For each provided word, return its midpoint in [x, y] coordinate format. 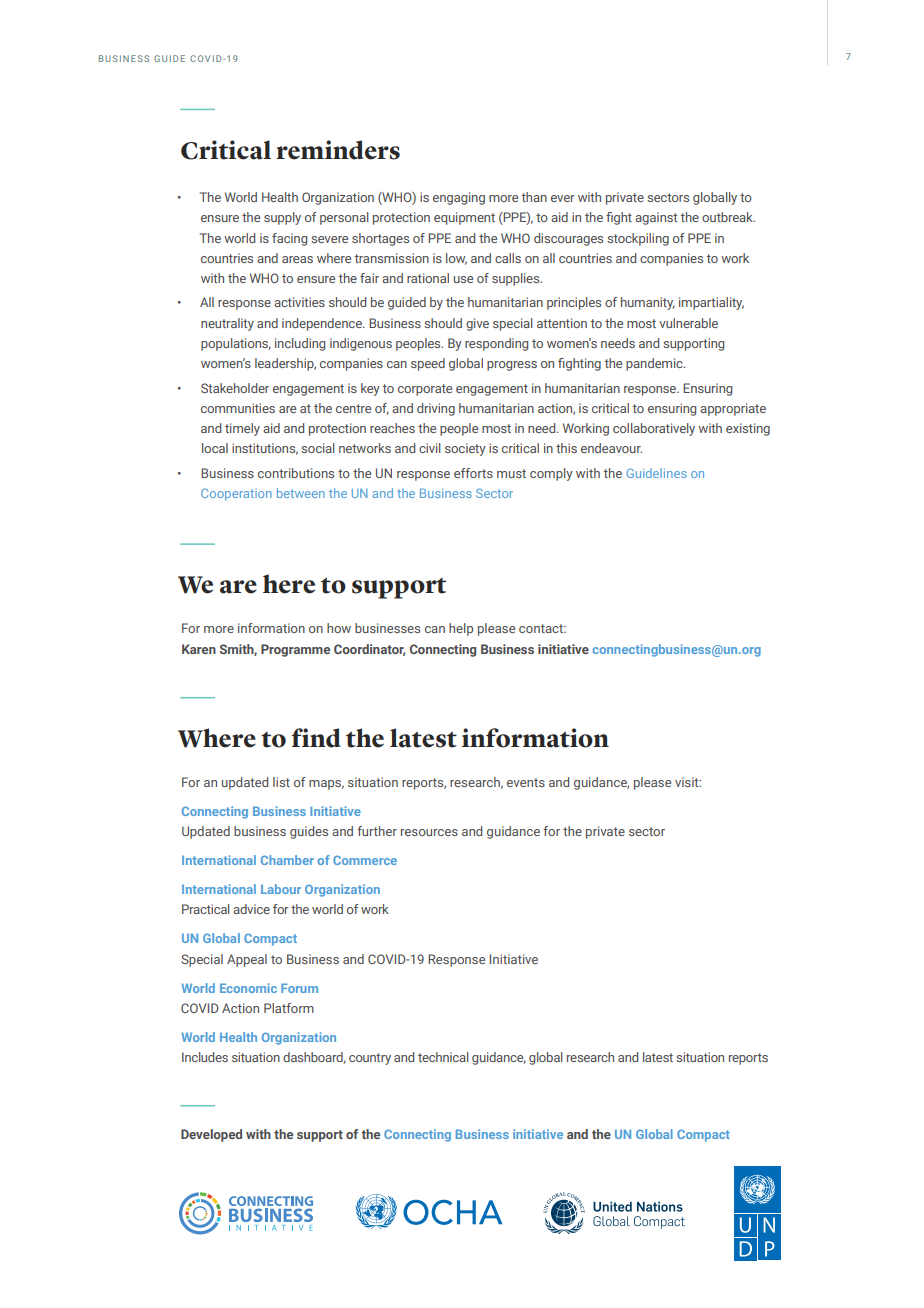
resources [429, 832]
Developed [211, 1135]
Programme [295, 650]
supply [282, 218]
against [656, 218]
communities [238, 408]
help [461, 629]
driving [436, 409]
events [526, 782]
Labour [281, 889]
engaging [459, 198]
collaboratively [654, 429]
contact [542, 628]
